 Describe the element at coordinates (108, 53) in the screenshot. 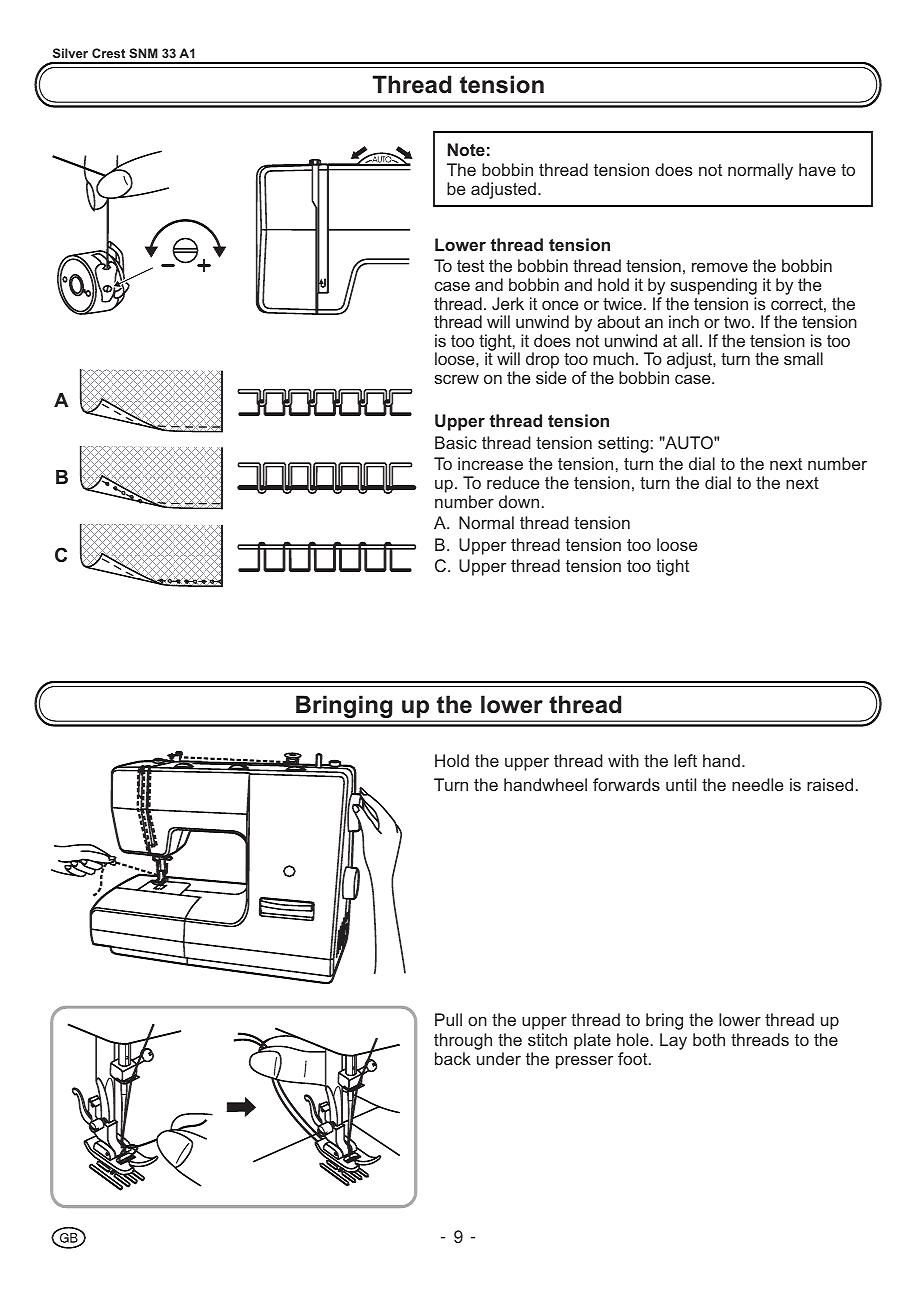

I see `Crest` at that location.
